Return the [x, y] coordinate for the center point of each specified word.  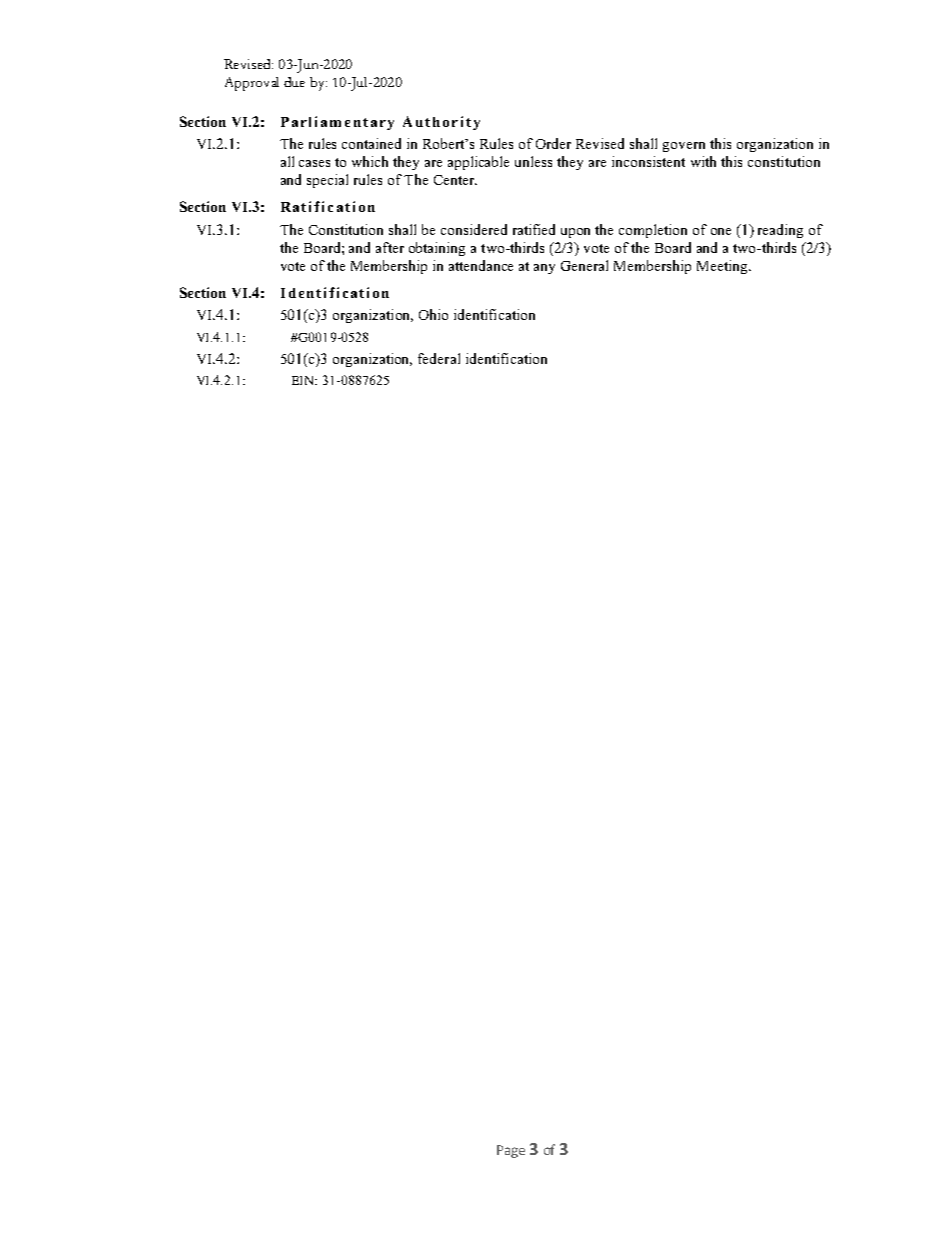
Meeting [723, 267]
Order [553, 143]
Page [511, 1151]
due [294, 82]
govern [684, 147]
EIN [304, 380]
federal [439, 358]
